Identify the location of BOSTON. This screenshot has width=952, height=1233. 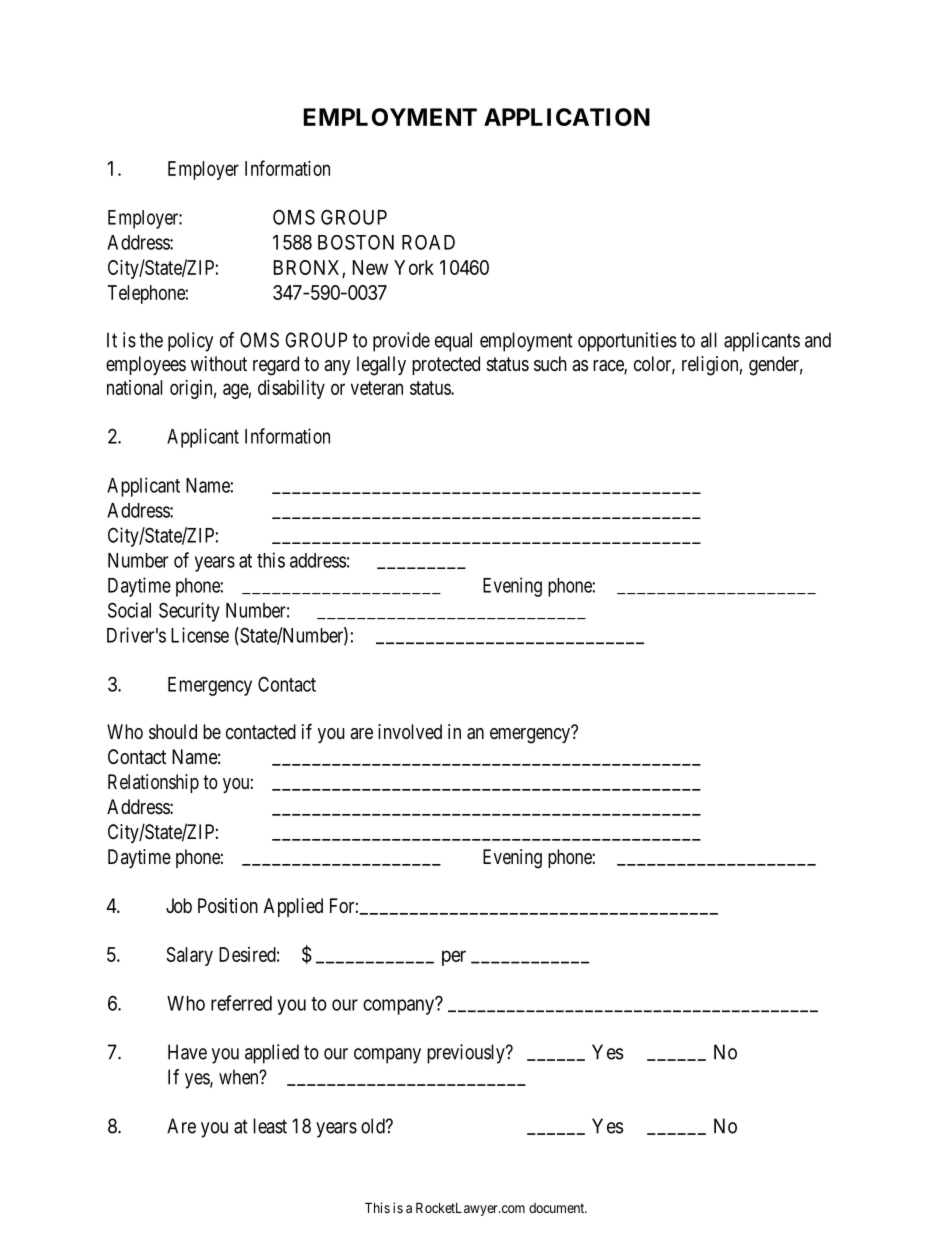
(356, 242).
